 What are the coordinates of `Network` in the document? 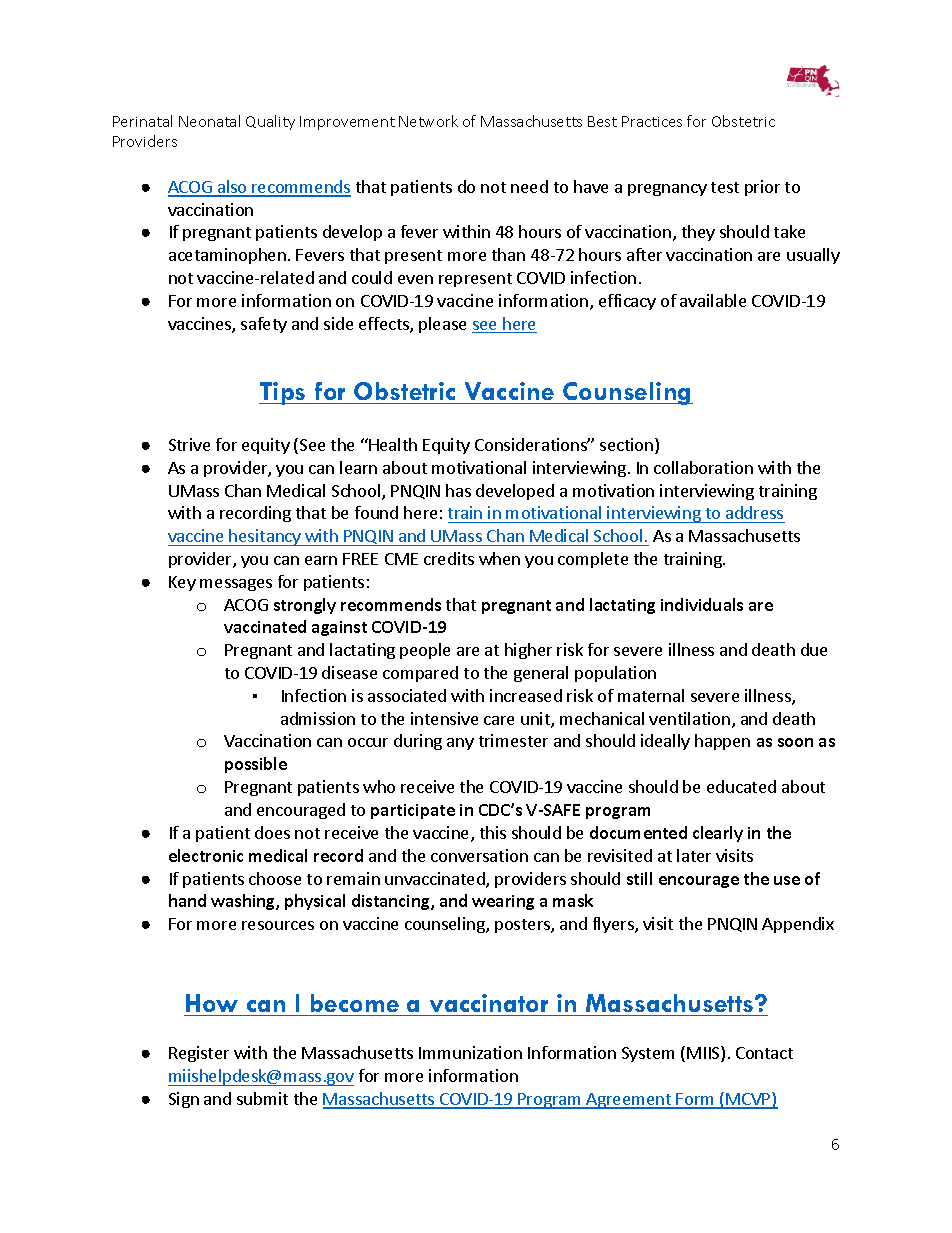 It's located at (428, 121).
